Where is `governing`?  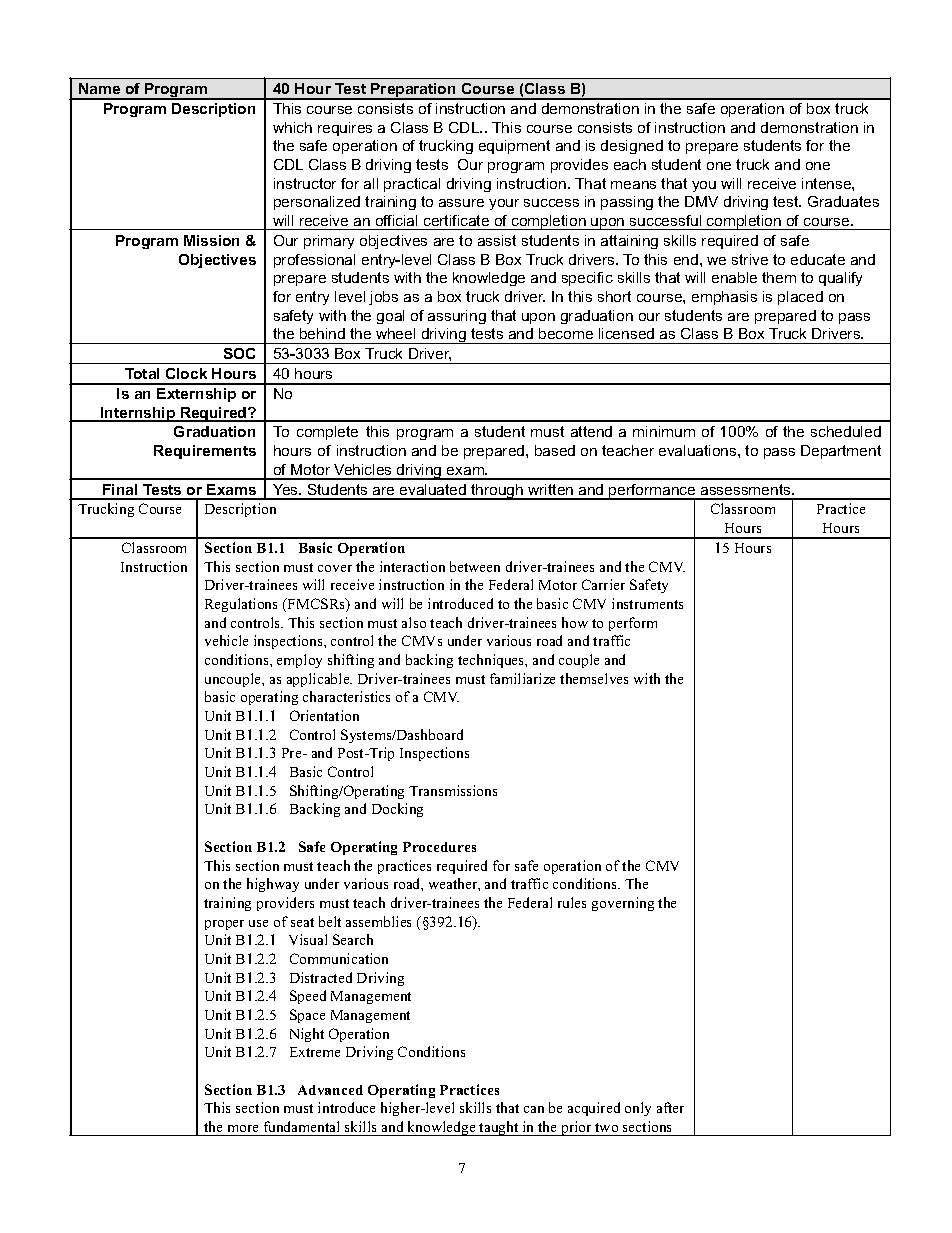 governing is located at coordinates (623, 904).
